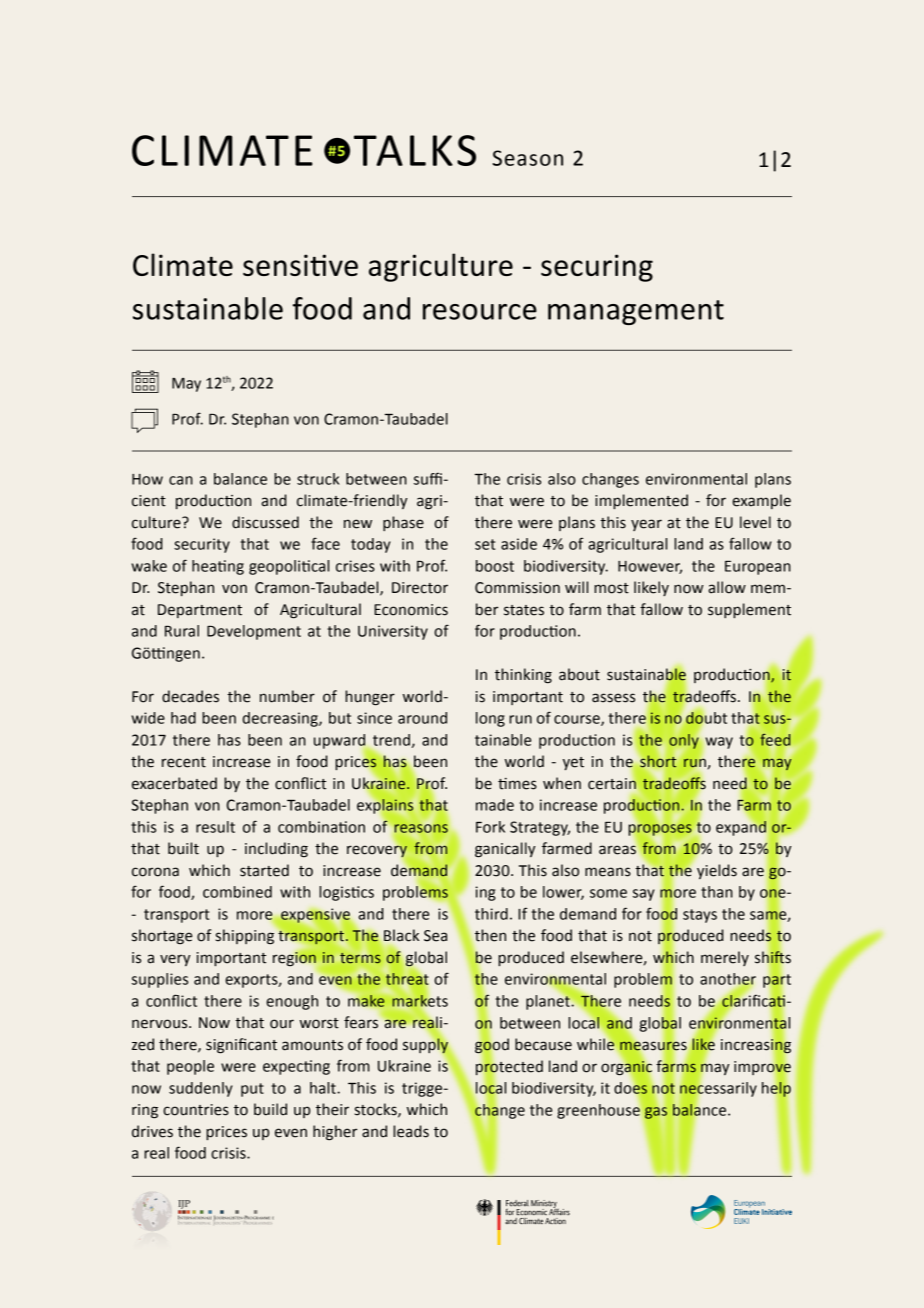 Image resolution: width=924 pixels, height=1308 pixels. Describe the element at coordinates (490, 827) in the screenshot. I see `Fork` at that location.
